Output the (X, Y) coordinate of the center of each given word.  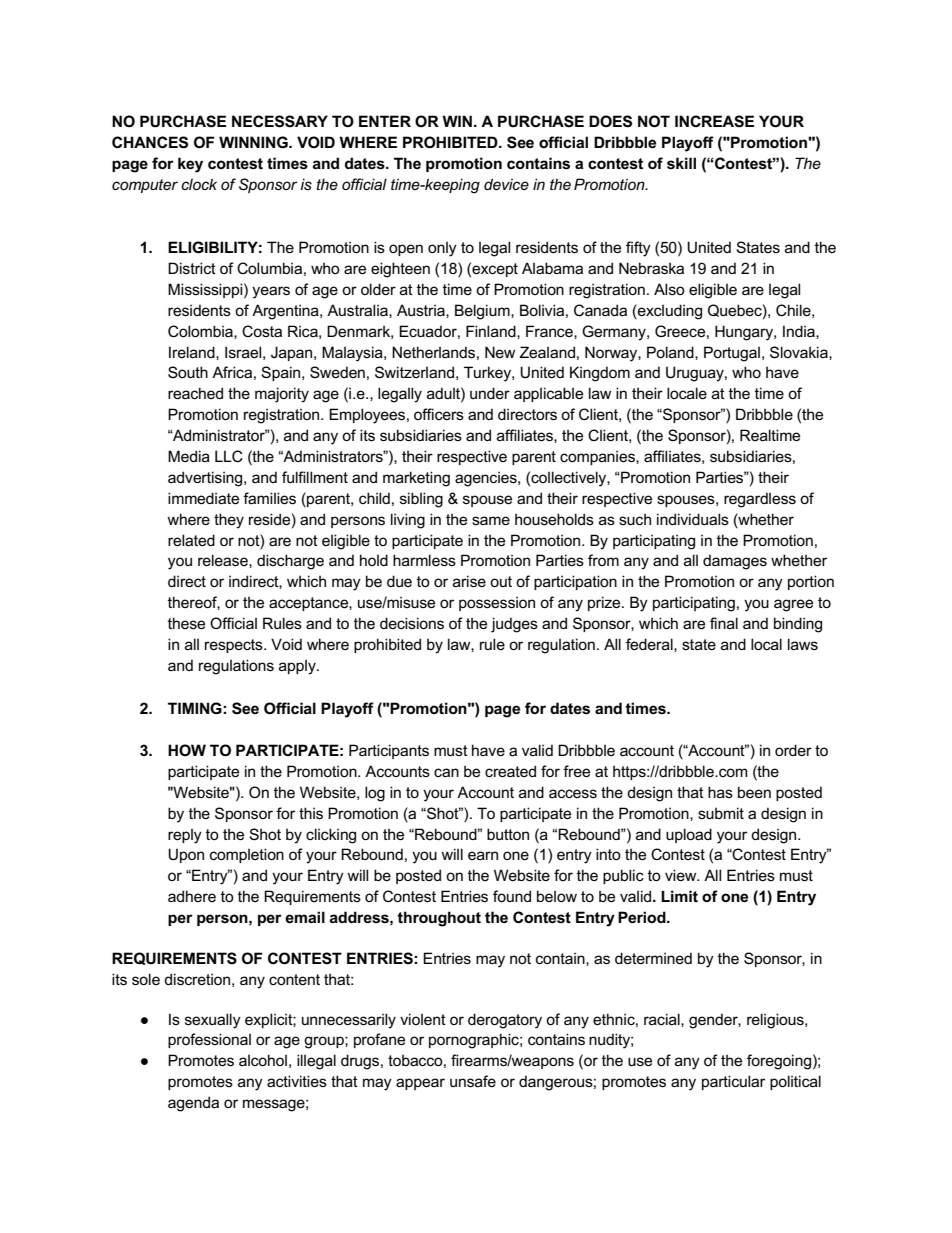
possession (497, 603)
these (186, 623)
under (490, 393)
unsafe (473, 1081)
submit (721, 813)
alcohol (263, 1060)
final (724, 623)
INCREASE (714, 121)
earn (483, 855)
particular (733, 1082)
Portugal (732, 354)
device (506, 184)
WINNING (254, 142)
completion (247, 855)
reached (195, 393)
